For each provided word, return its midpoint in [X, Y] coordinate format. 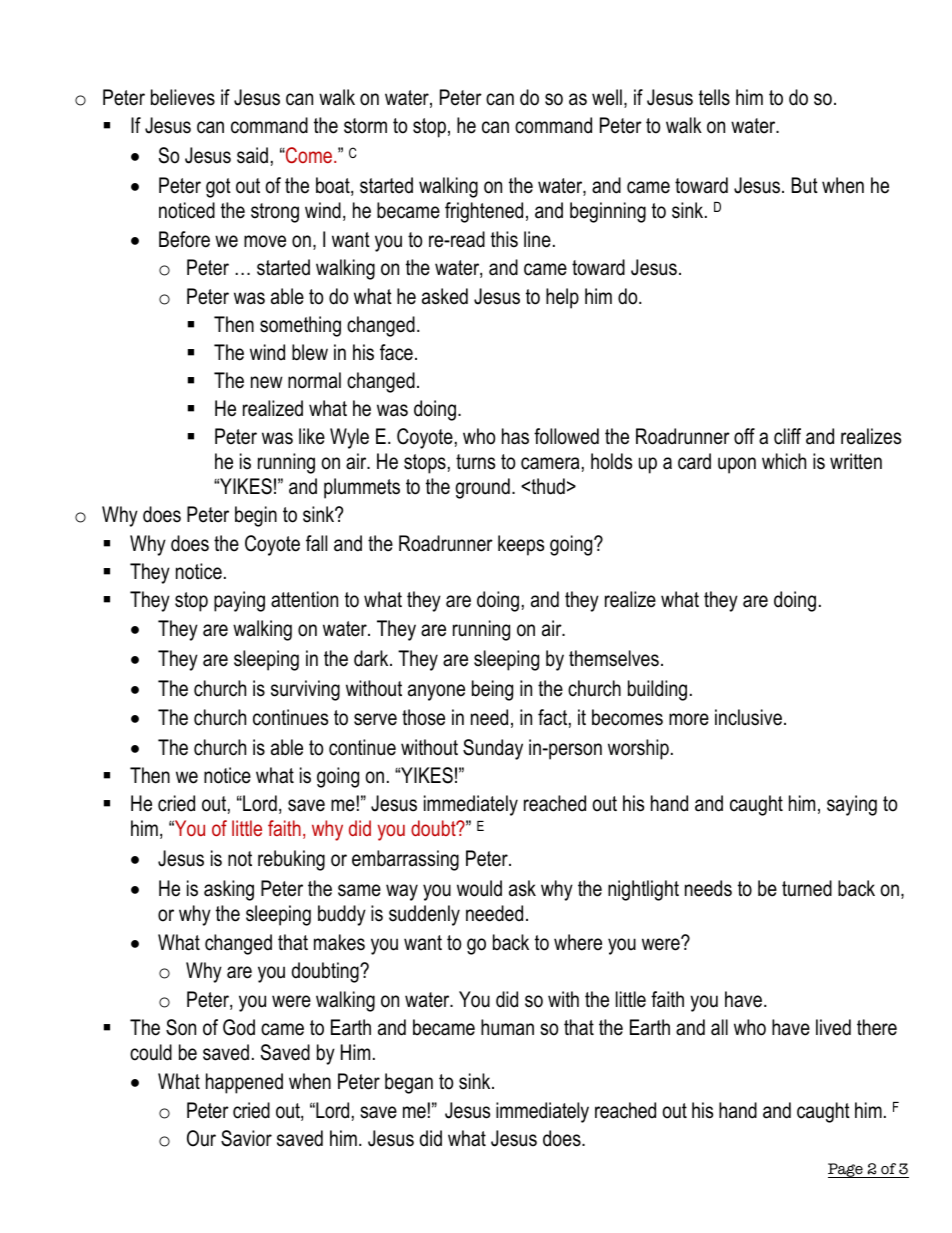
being [492, 690]
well [607, 97]
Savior [246, 1138]
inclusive [748, 717]
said [252, 155]
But [805, 185]
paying [239, 601]
